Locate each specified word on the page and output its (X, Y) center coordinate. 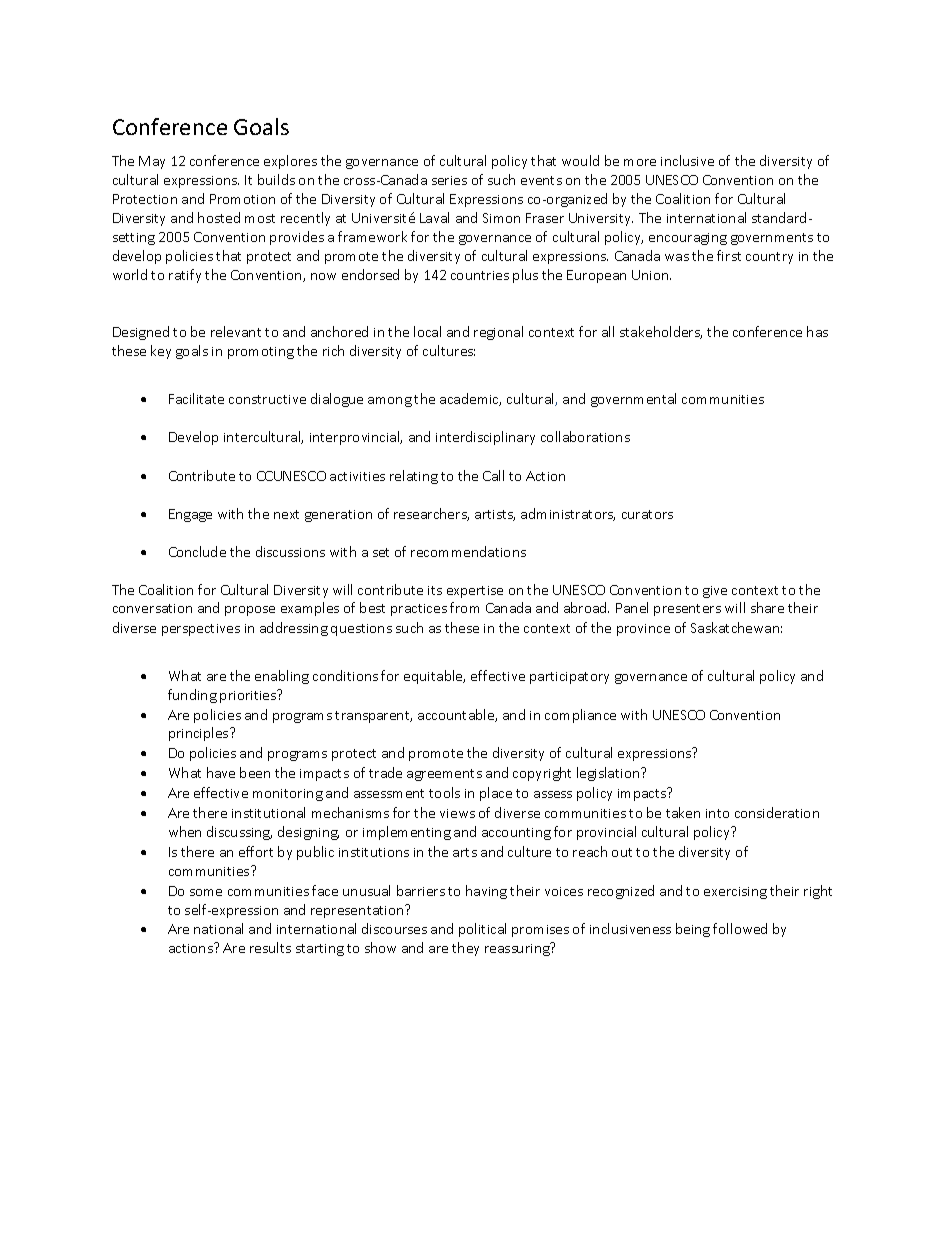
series (449, 180)
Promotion (242, 199)
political (482, 930)
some (206, 892)
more (640, 162)
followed (740, 928)
